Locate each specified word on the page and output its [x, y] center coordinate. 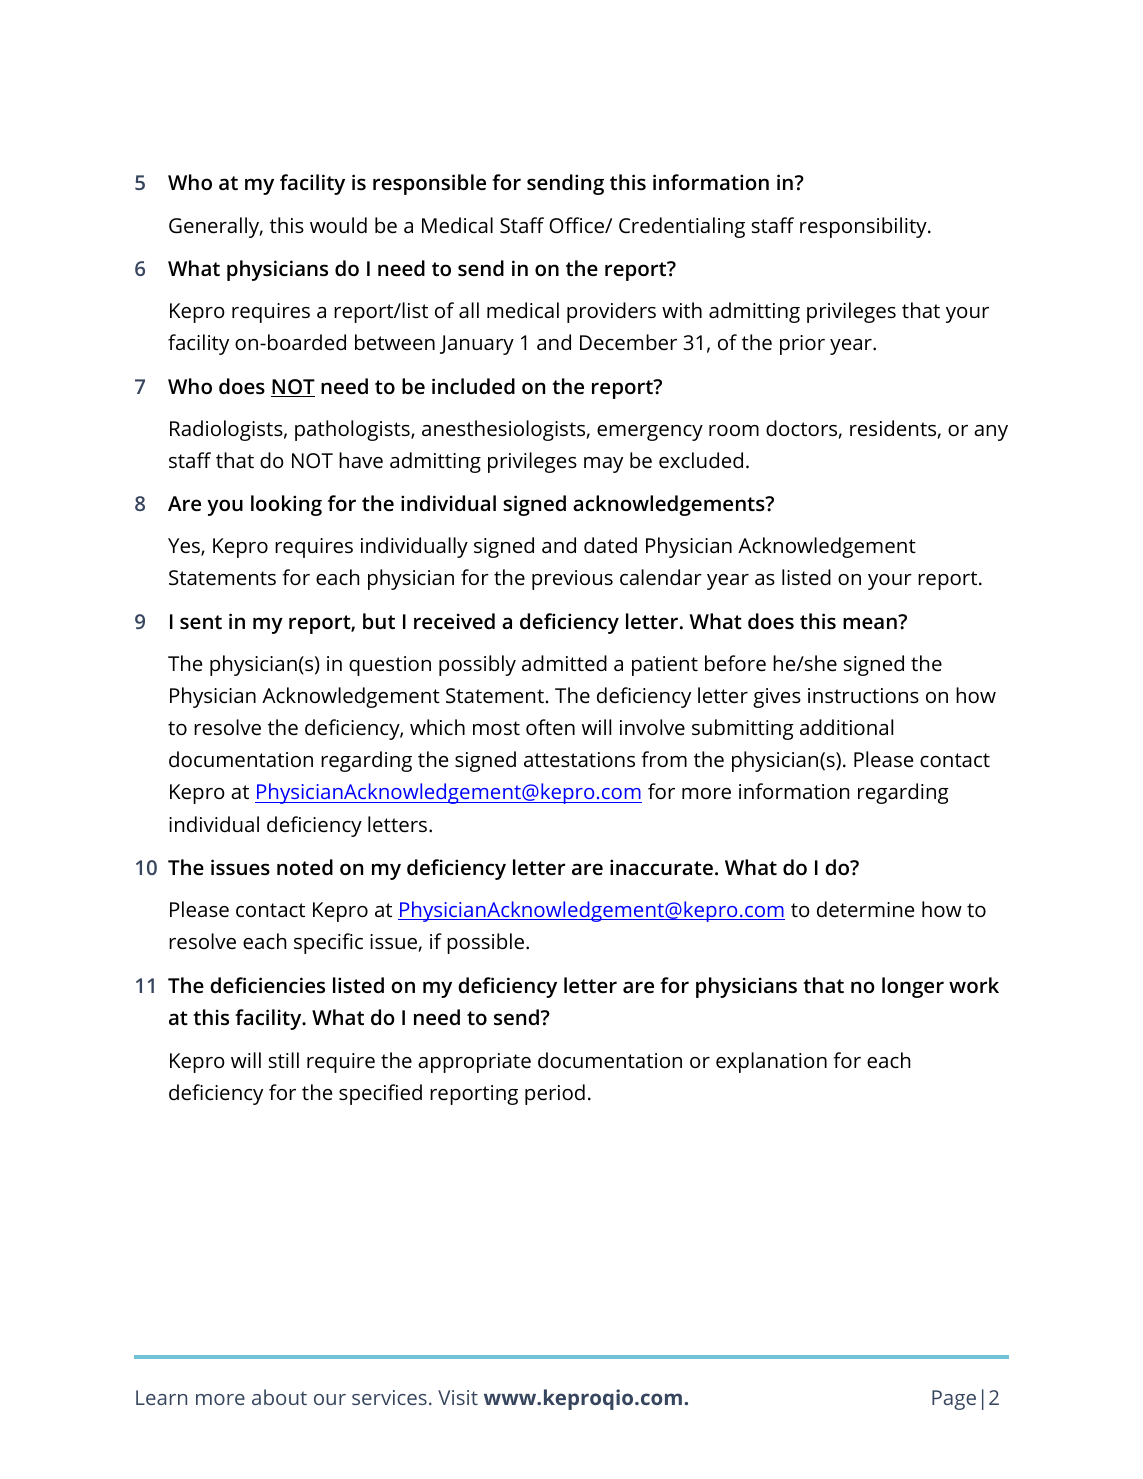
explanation [771, 1062]
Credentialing [682, 227]
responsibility [864, 227]
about [279, 1397]
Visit [458, 1397]
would [338, 225]
